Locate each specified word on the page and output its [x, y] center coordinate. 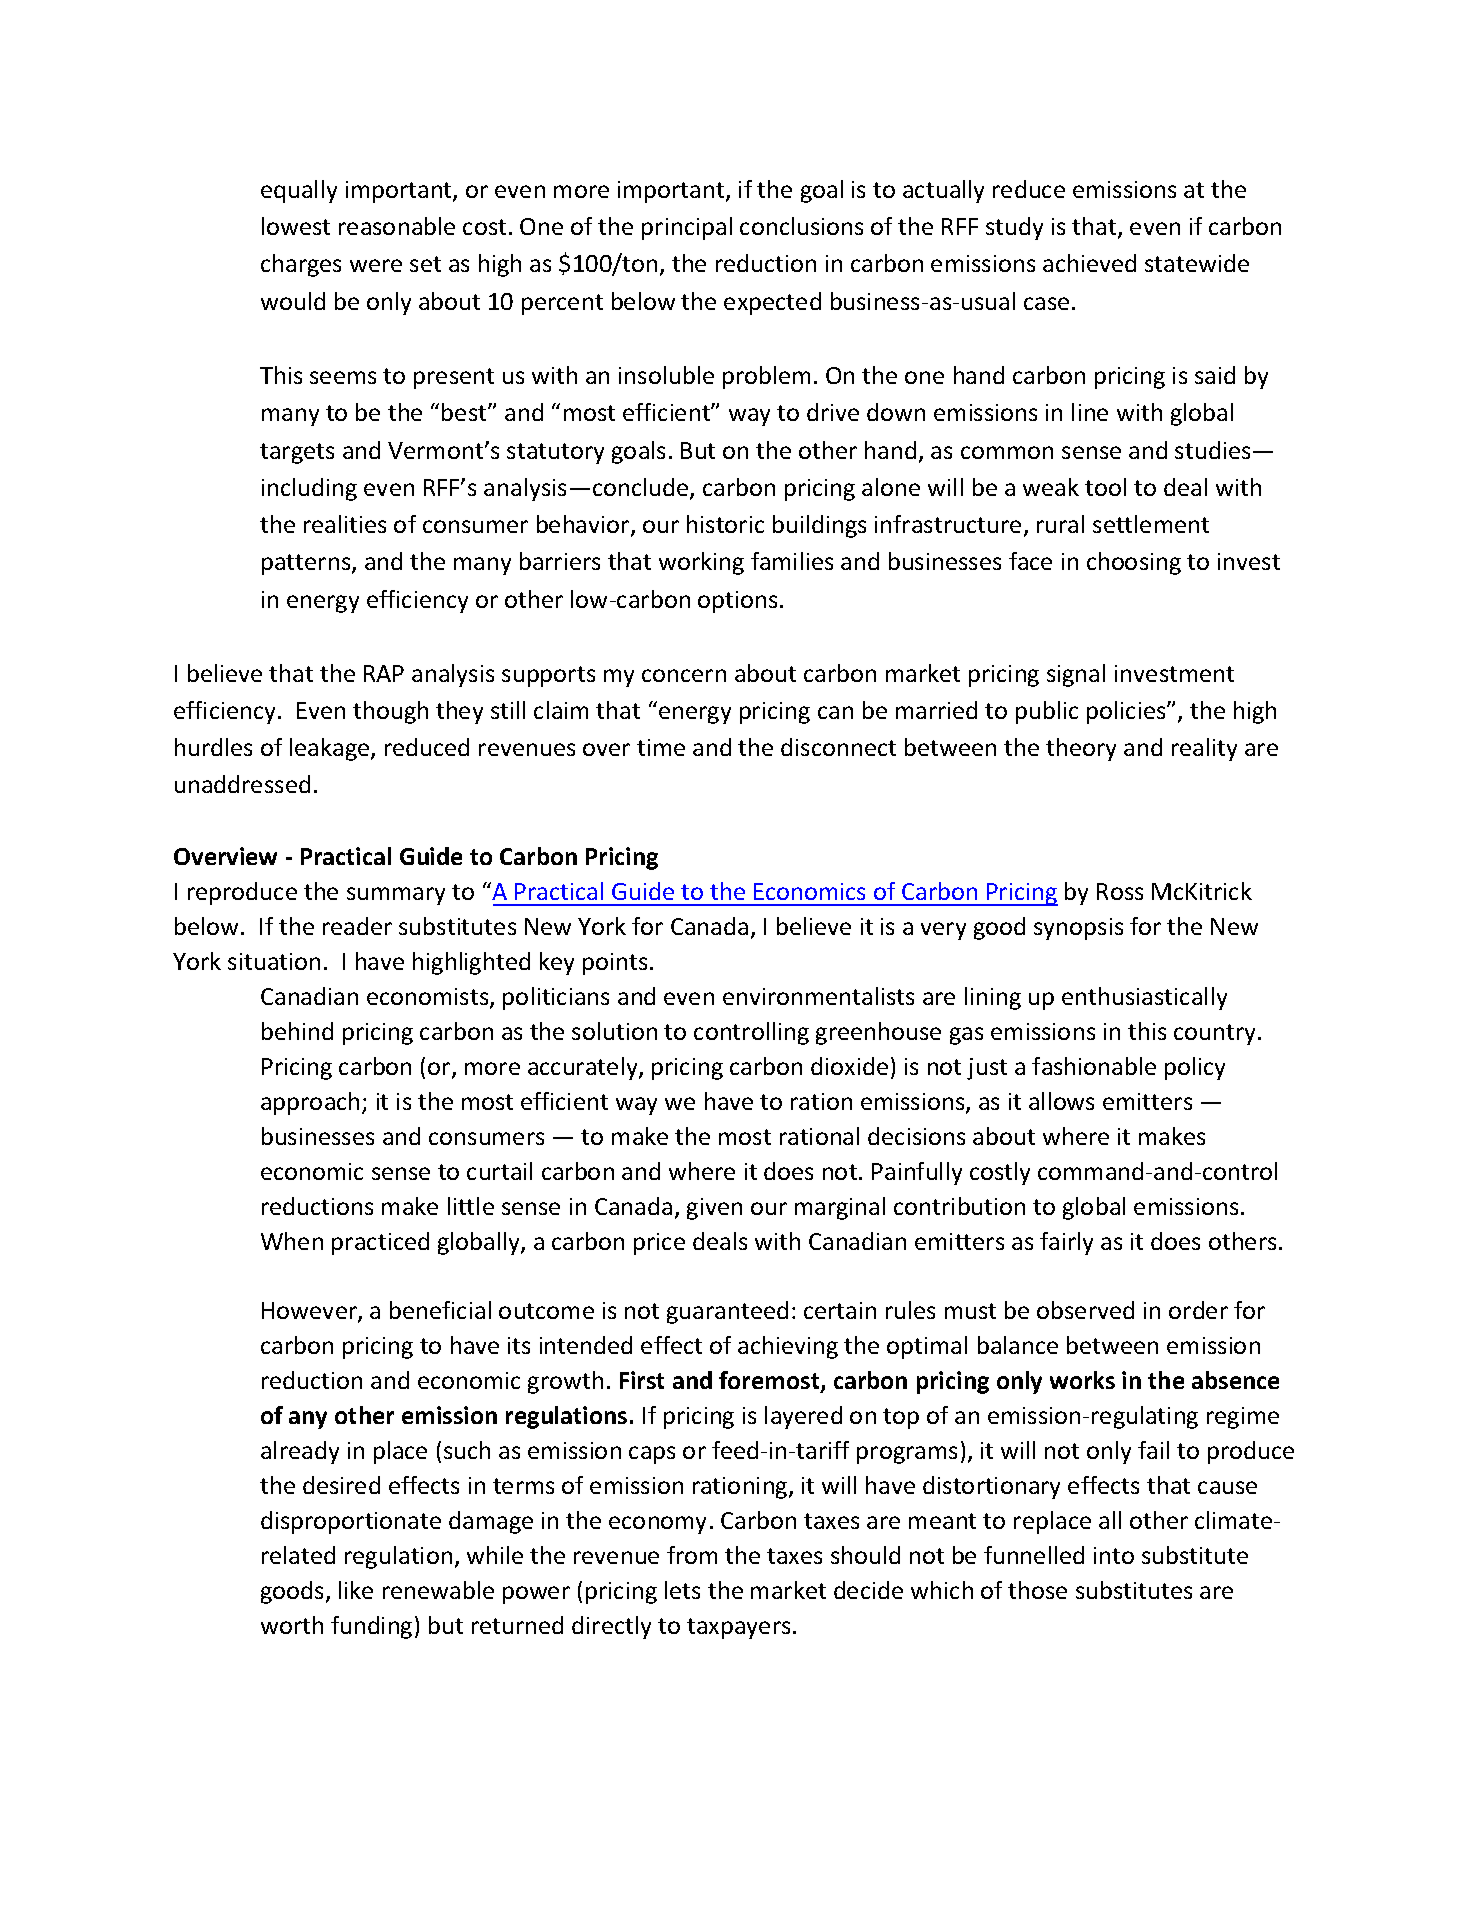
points [615, 964]
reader [357, 926]
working [701, 563]
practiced [380, 1243]
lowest [296, 226]
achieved [1089, 263]
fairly [1066, 1243]
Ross [1120, 891]
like [356, 1590]
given [714, 1209]
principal [687, 228]
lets [682, 1590]
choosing [1134, 563]
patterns [307, 564]
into [1114, 1555]
